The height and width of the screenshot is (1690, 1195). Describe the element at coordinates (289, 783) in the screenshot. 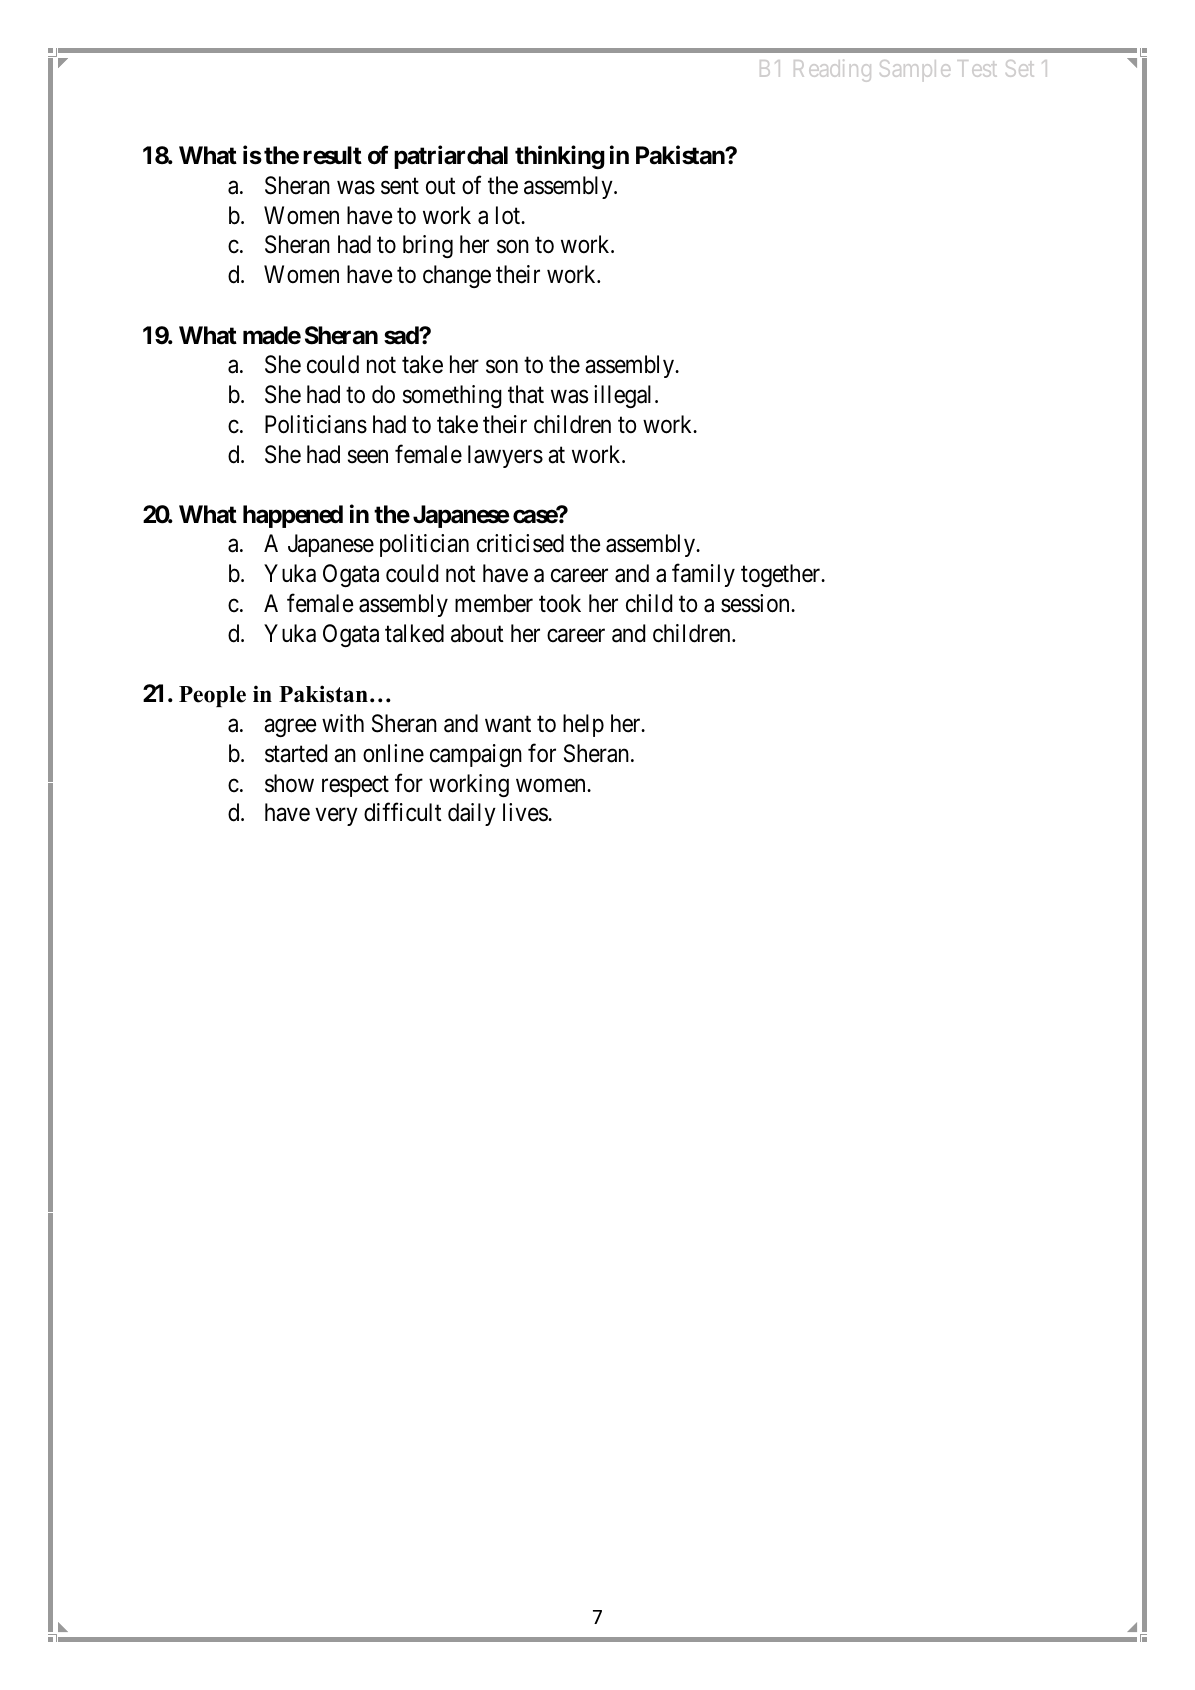

I see `show` at that location.
